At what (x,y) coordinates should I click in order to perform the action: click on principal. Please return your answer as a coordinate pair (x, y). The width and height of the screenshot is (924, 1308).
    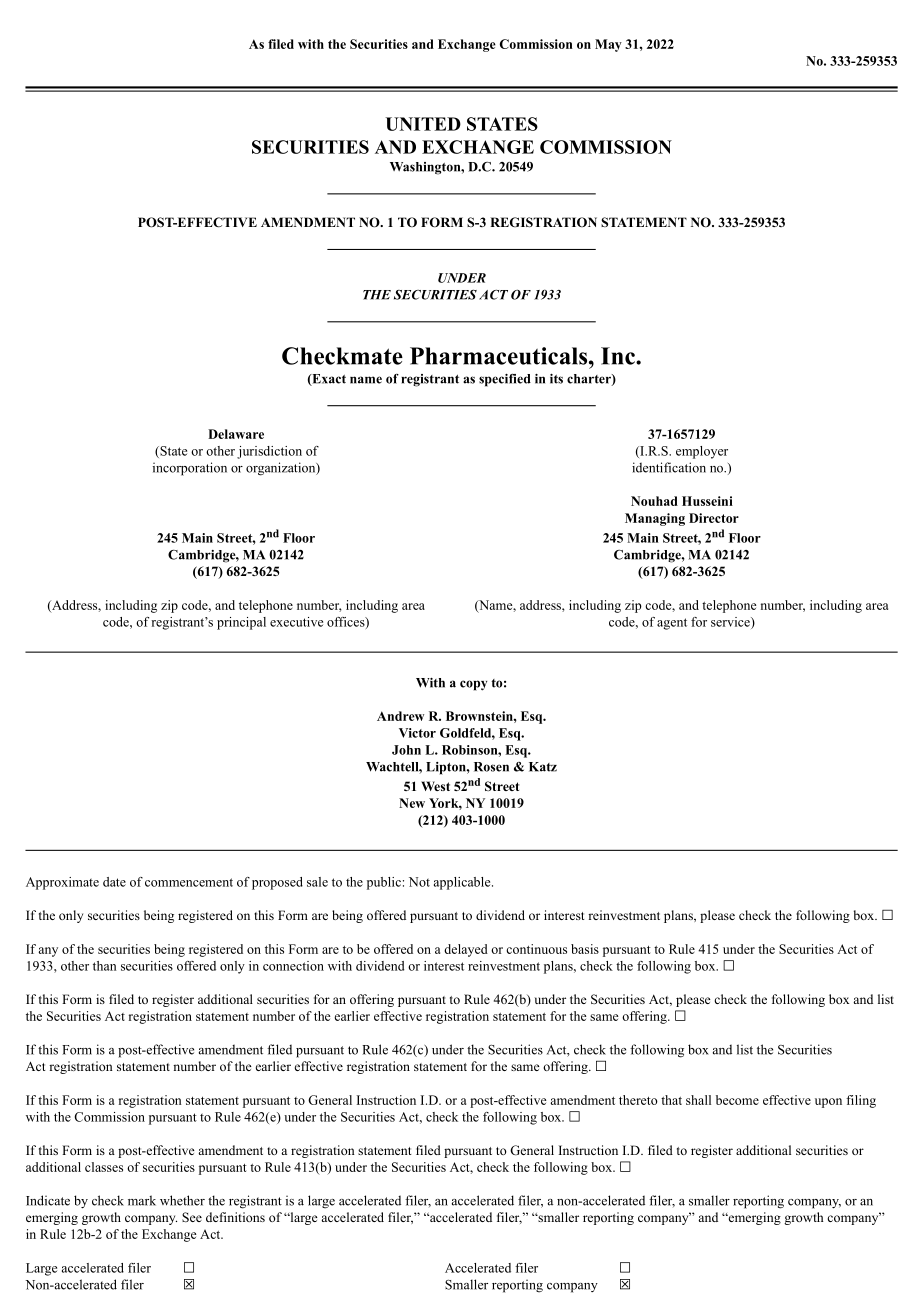
    Looking at the image, I should click on (241, 623).
